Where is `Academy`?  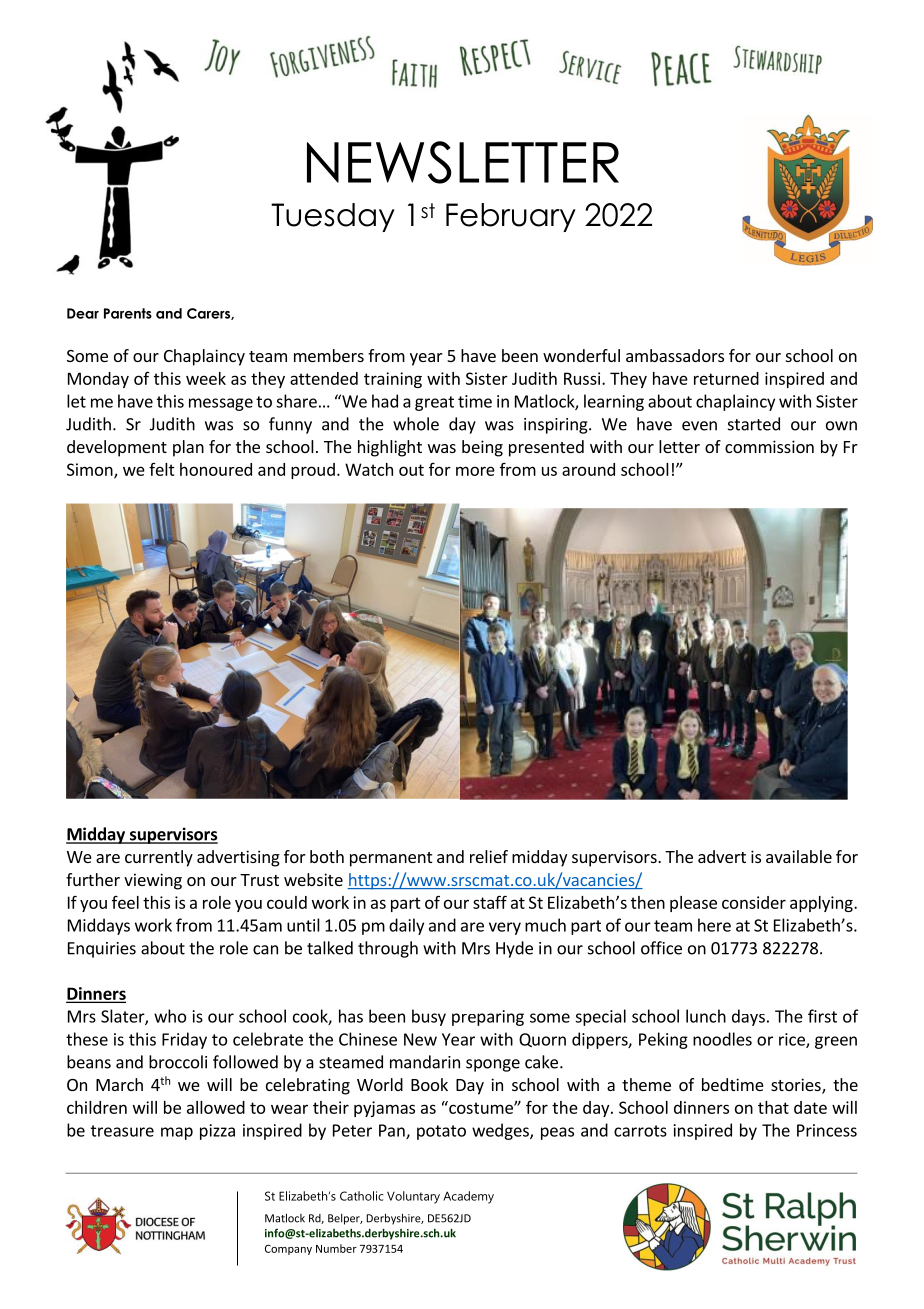
Academy is located at coordinates (468, 1197).
